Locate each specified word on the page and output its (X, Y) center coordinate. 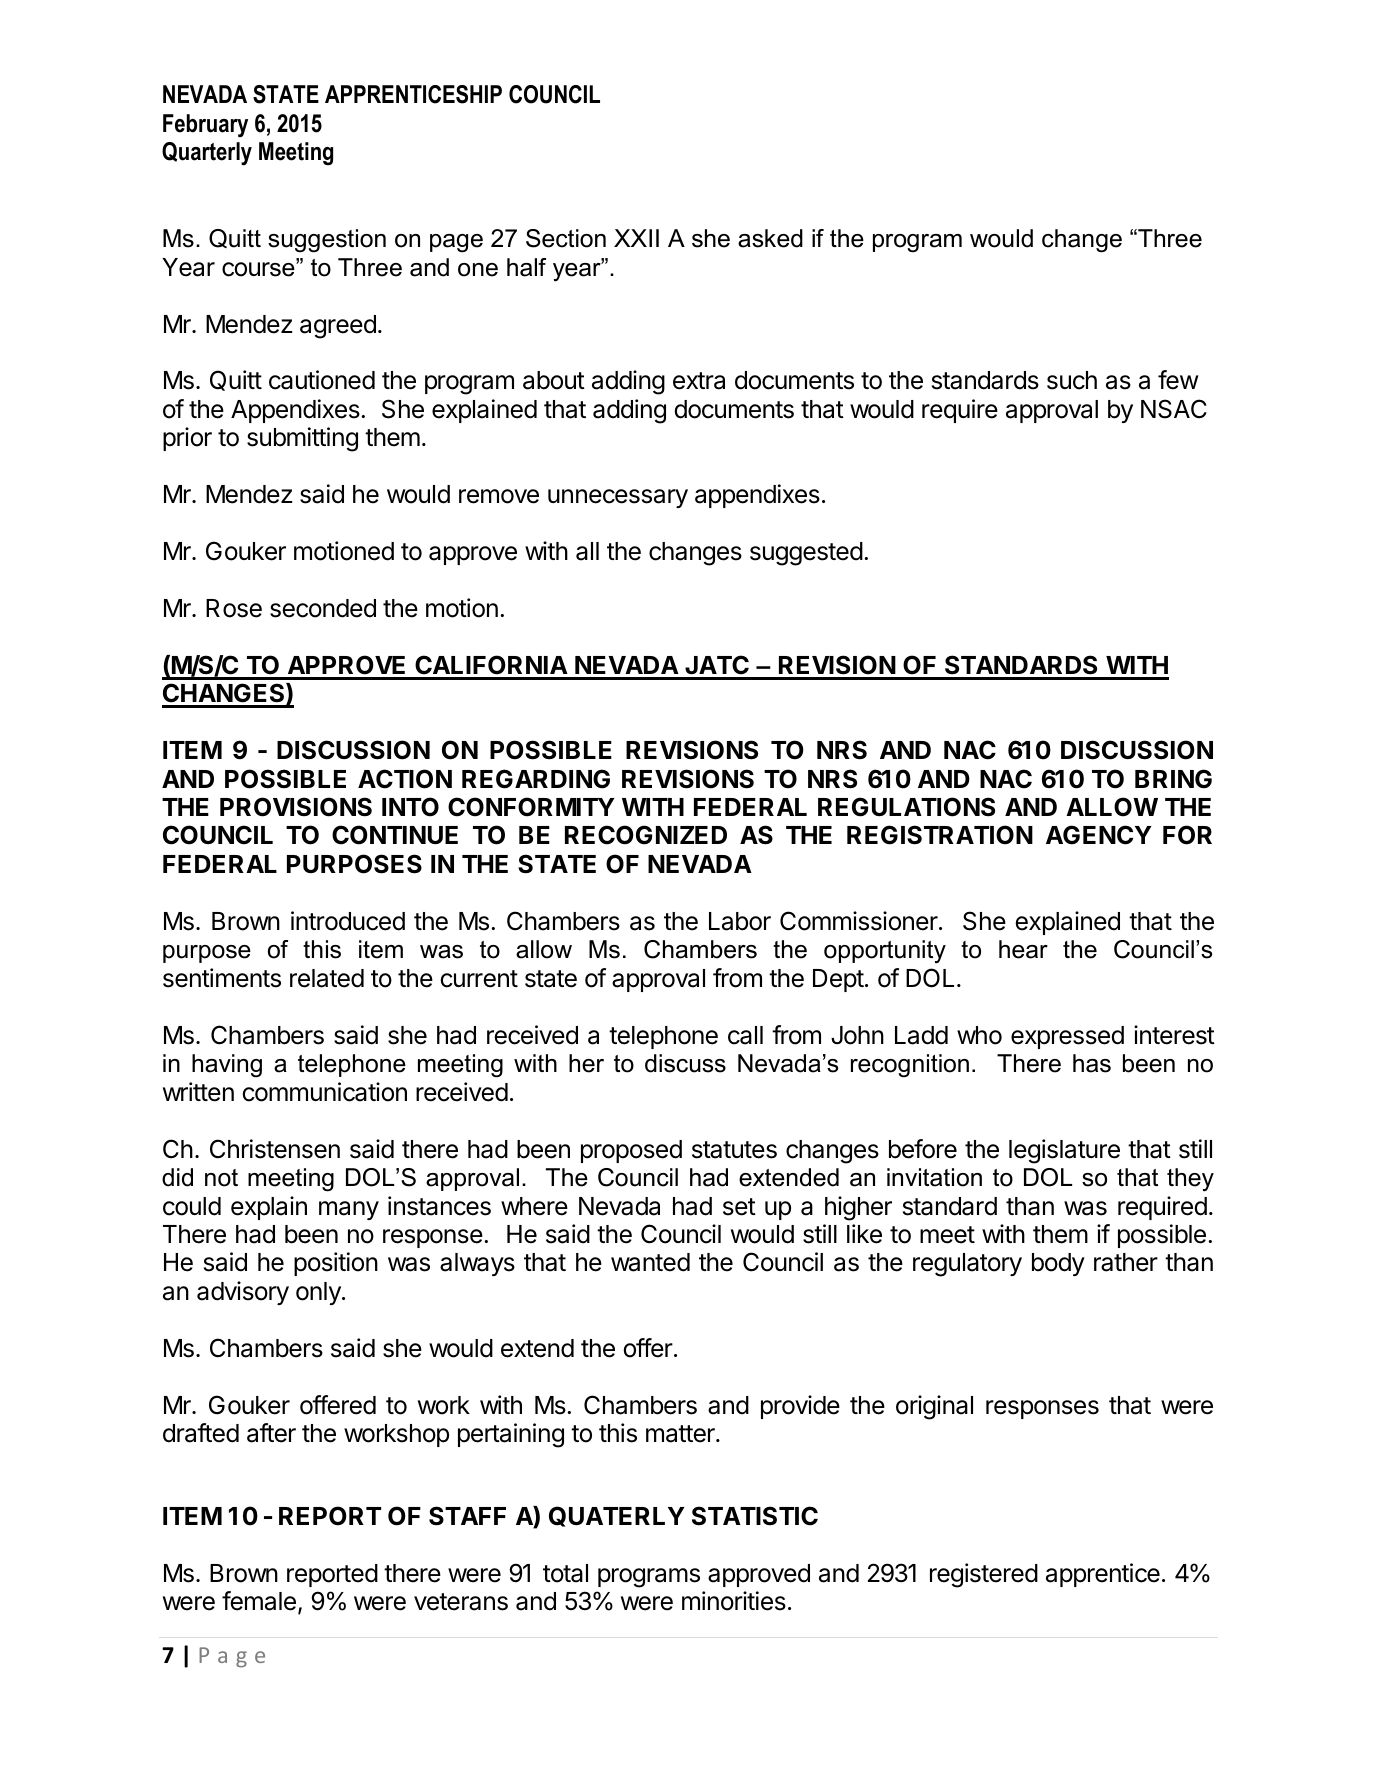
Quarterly (207, 154)
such (1072, 380)
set (739, 1207)
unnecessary (618, 498)
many (349, 1210)
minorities (734, 1601)
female (259, 1601)
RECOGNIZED (646, 835)
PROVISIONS (296, 807)
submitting (302, 439)
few (1178, 380)
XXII (636, 238)
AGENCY (1099, 835)
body (1058, 1264)
